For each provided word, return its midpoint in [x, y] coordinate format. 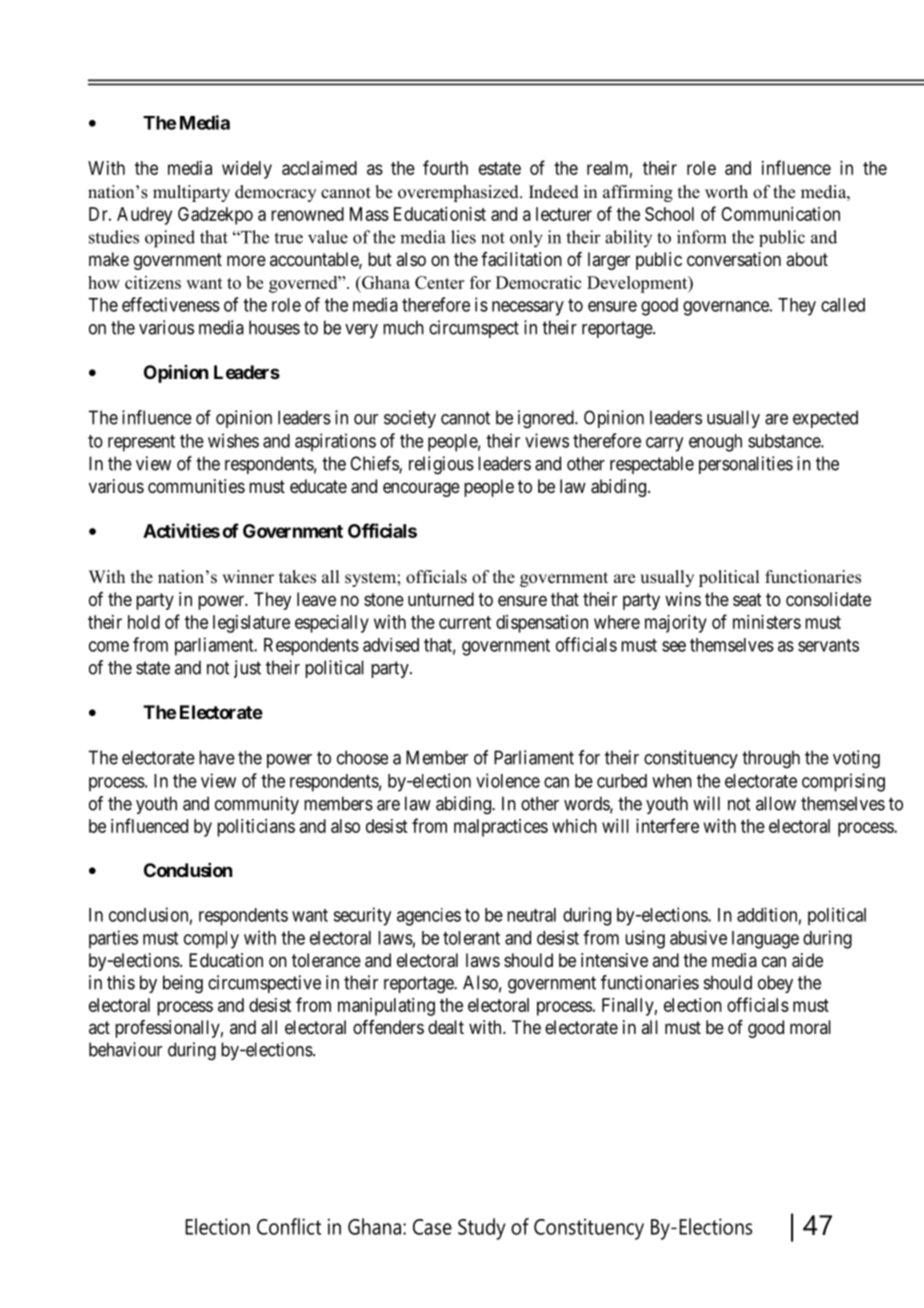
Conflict [289, 1226]
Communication [780, 214]
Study [482, 1229]
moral [810, 1027]
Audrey [144, 216]
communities [196, 486]
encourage [421, 489]
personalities [746, 465]
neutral [531, 915]
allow [776, 803]
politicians [256, 828]
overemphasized [459, 193]
